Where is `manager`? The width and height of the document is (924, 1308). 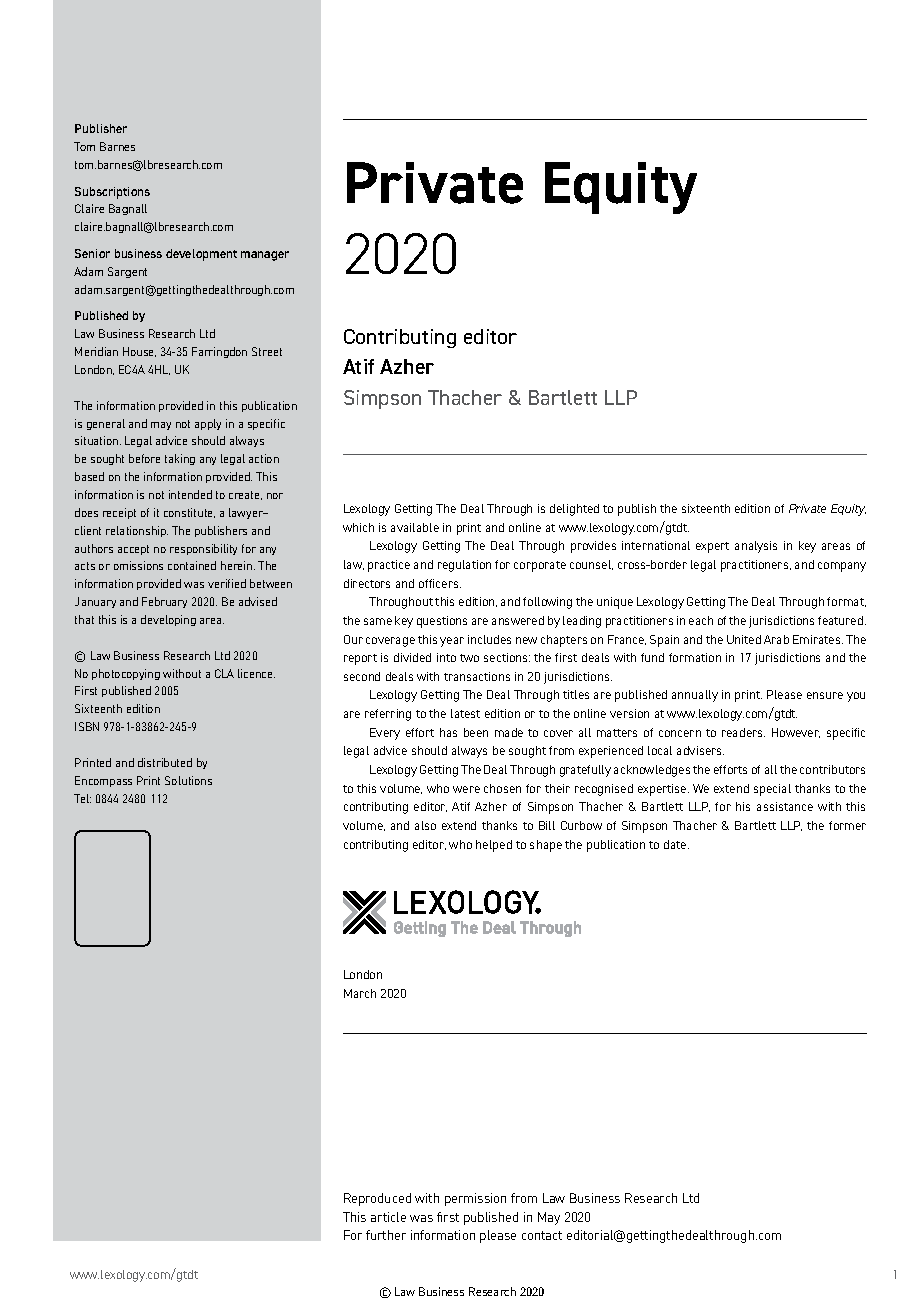
manager is located at coordinates (265, 256).
